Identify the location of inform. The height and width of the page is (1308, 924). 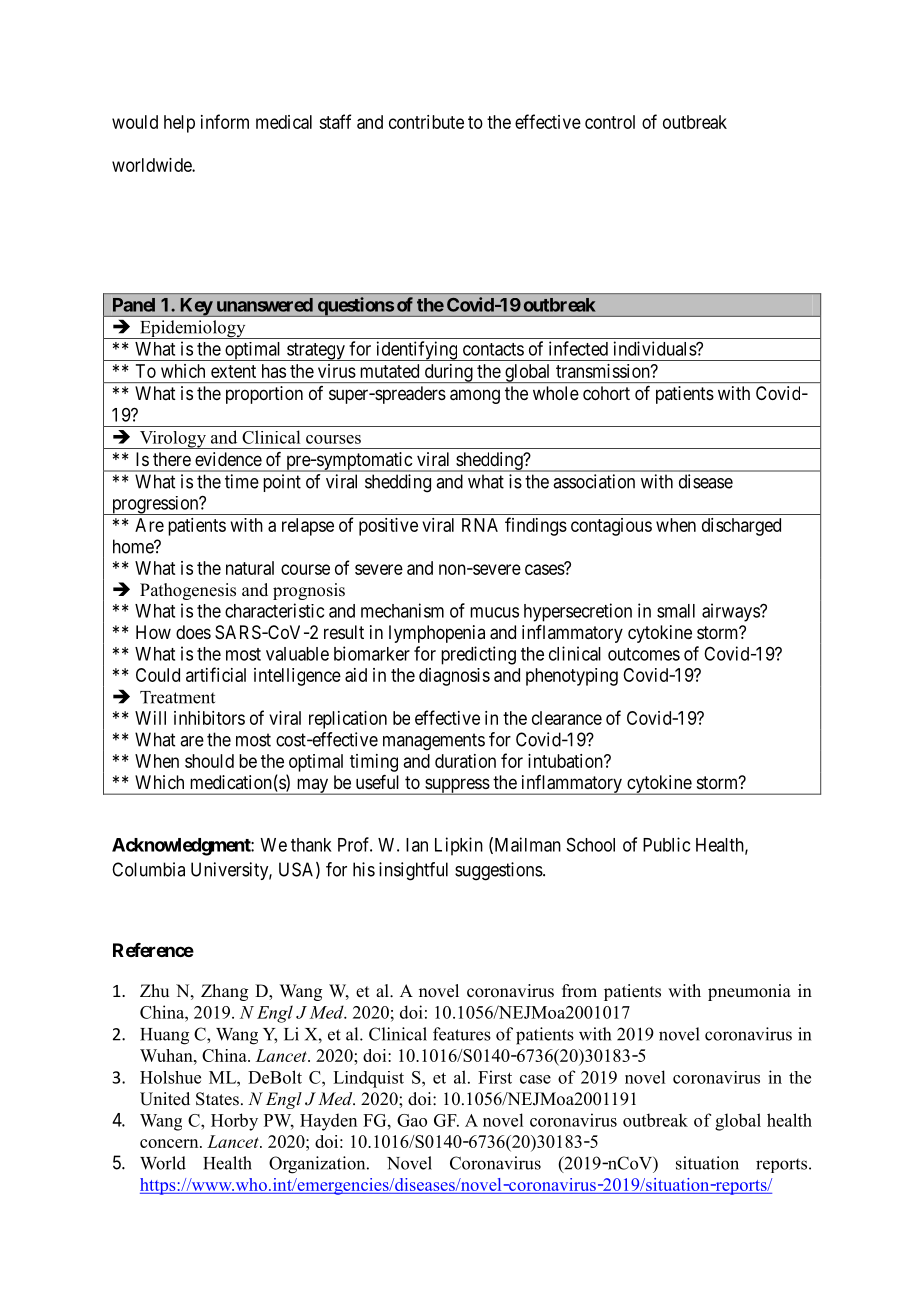
(225, 121).
